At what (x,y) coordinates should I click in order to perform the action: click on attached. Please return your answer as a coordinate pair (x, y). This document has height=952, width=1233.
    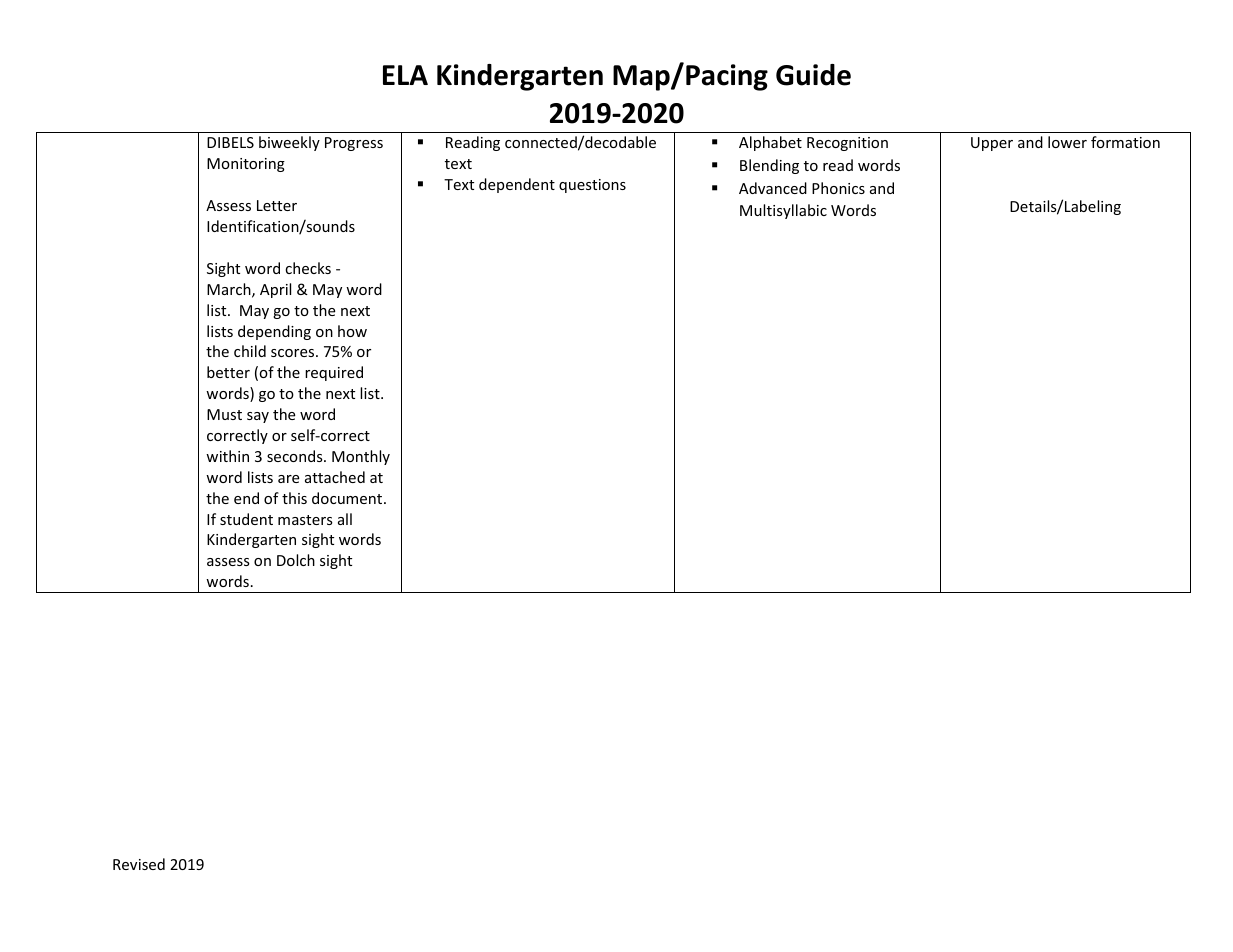
    Looking at the image, I should click on (335, 477).
